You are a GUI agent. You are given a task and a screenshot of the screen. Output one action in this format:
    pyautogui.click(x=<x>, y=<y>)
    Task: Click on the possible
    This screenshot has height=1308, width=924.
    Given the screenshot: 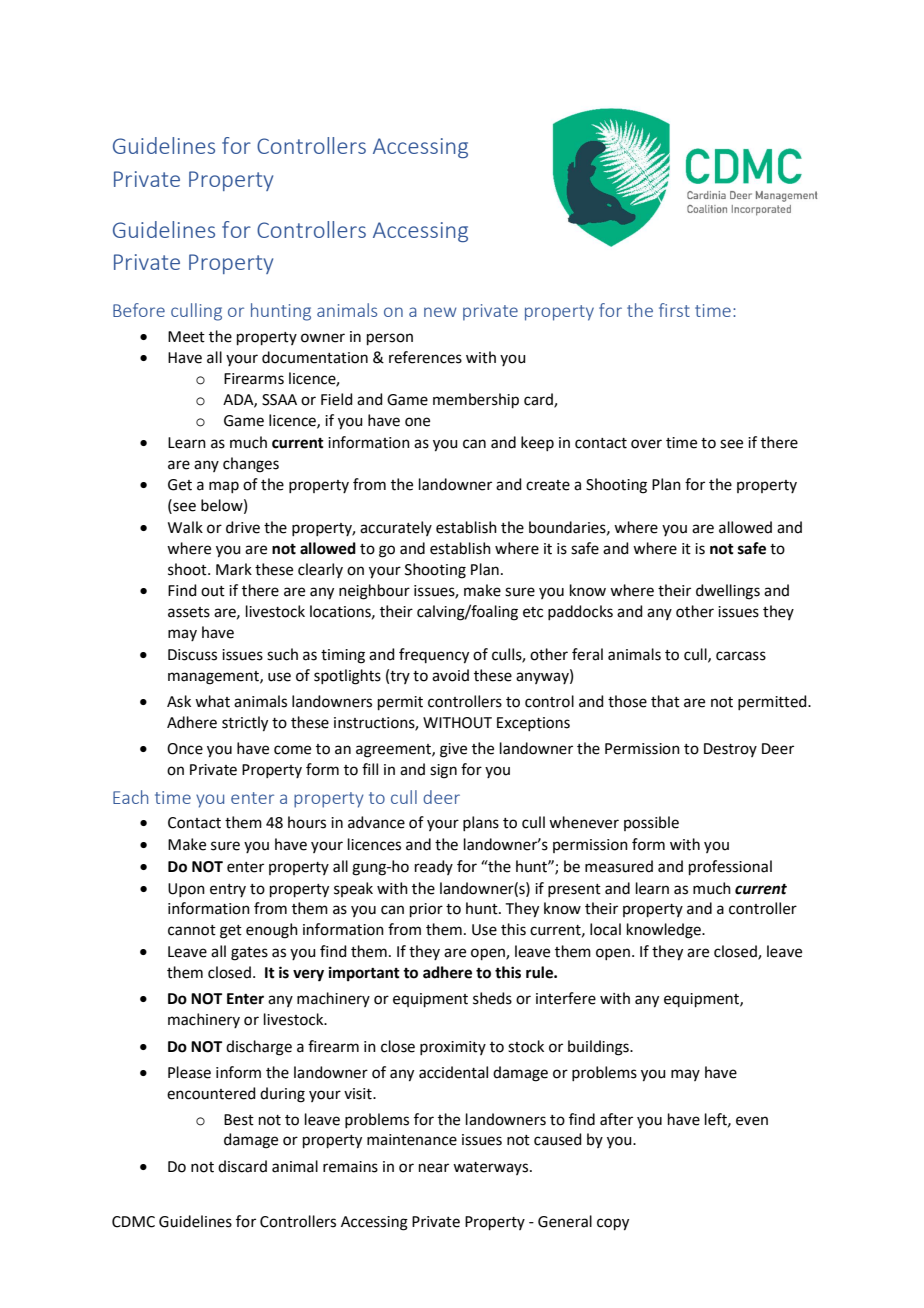 What is the action you would take?
    pyautogui.click(x=651, y=823)
